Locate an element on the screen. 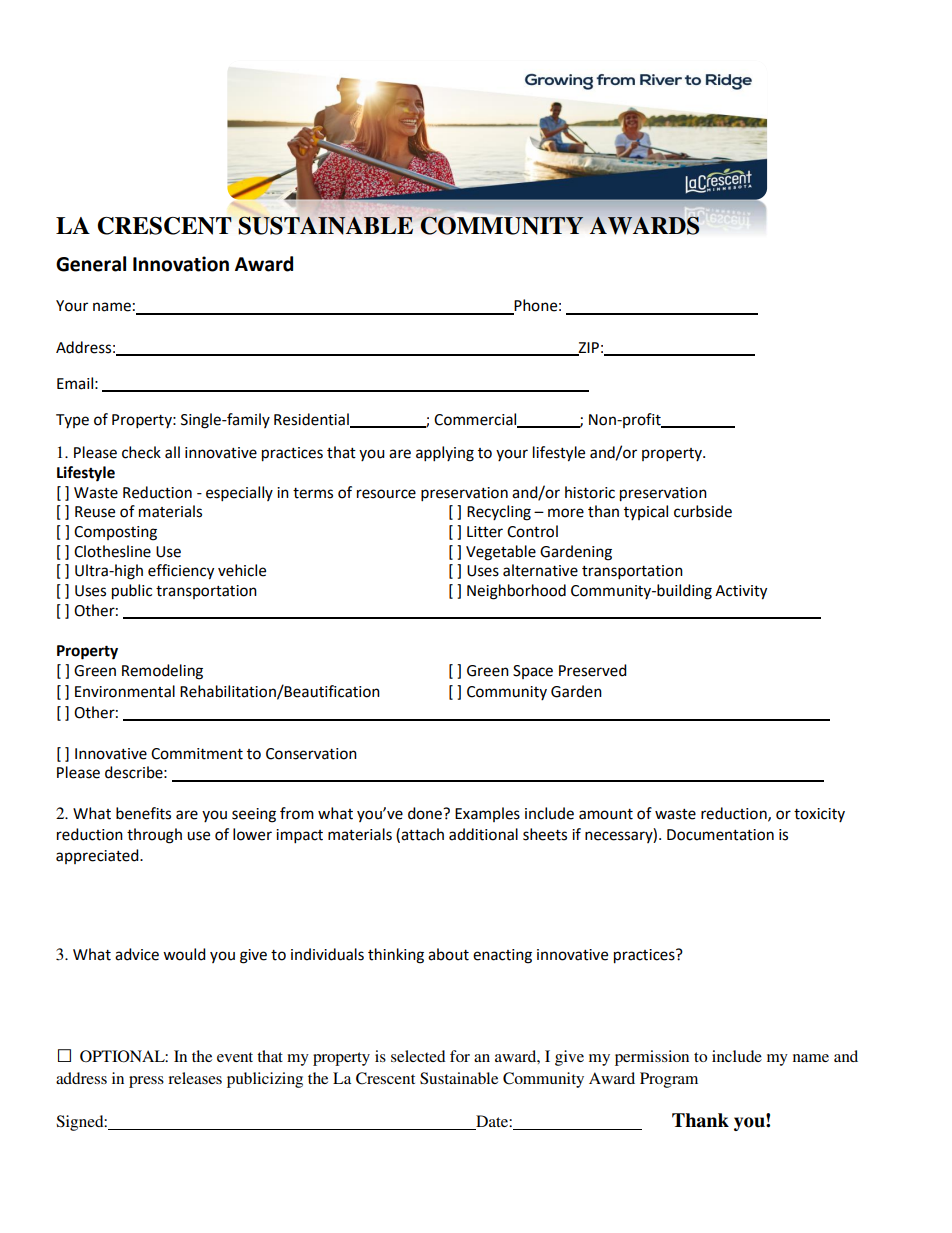 This screenshot has height=1233, width=952. historic is located at coordinates (590, 492).
